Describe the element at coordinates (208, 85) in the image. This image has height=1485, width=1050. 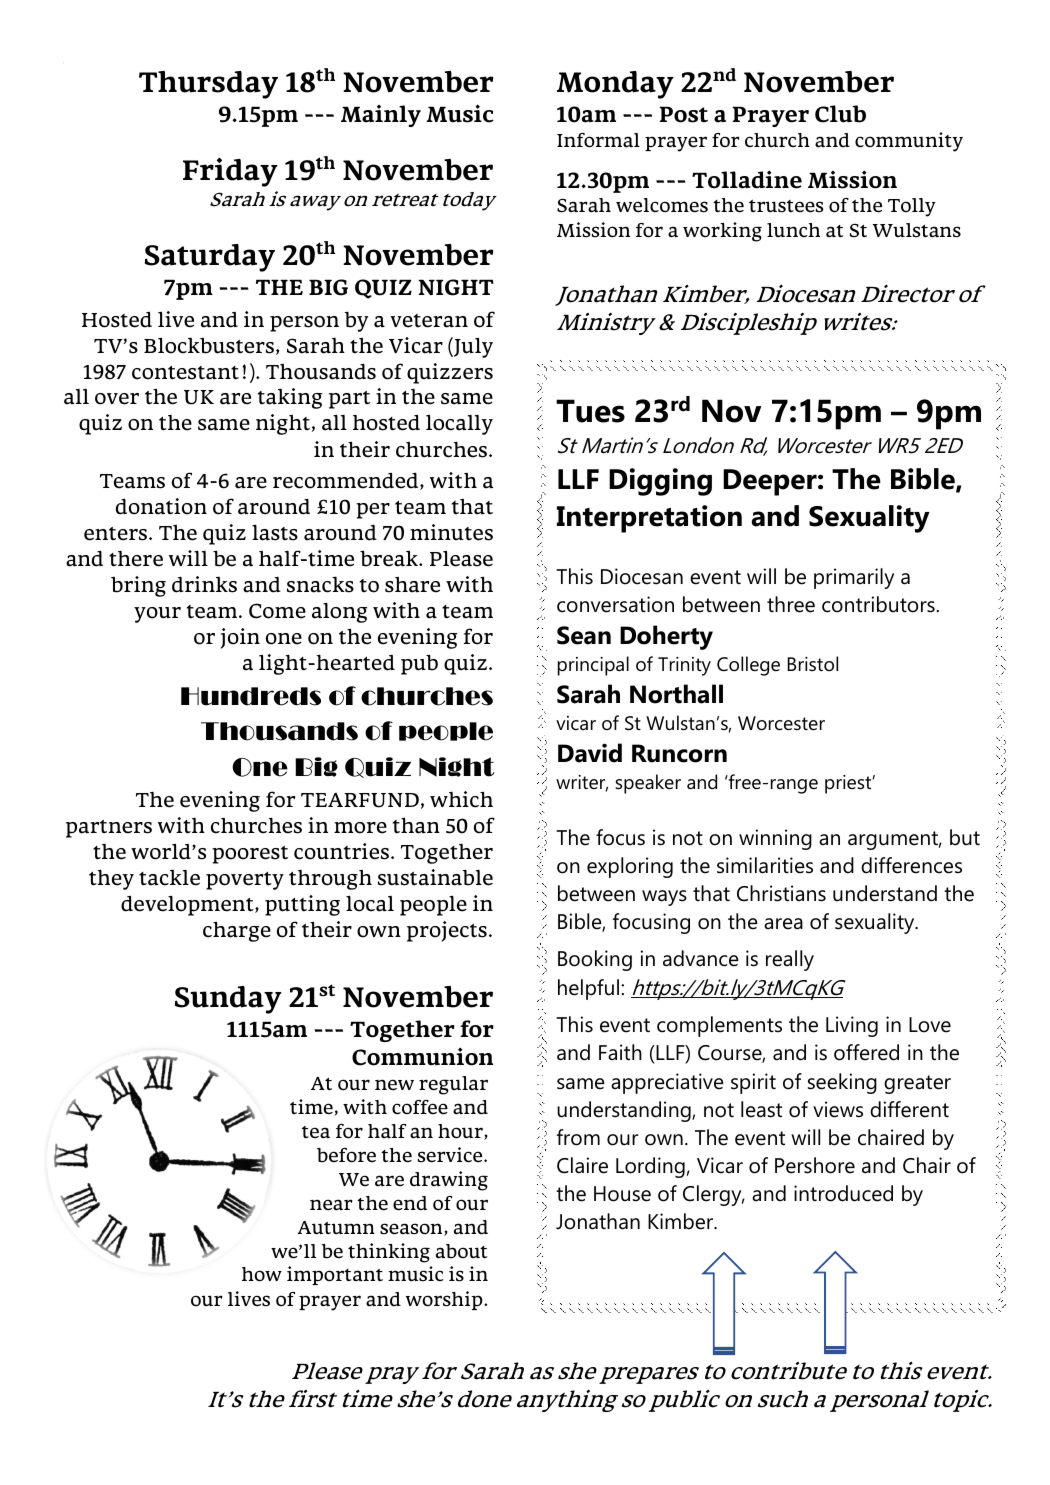
I see `Thursday` at that location.
